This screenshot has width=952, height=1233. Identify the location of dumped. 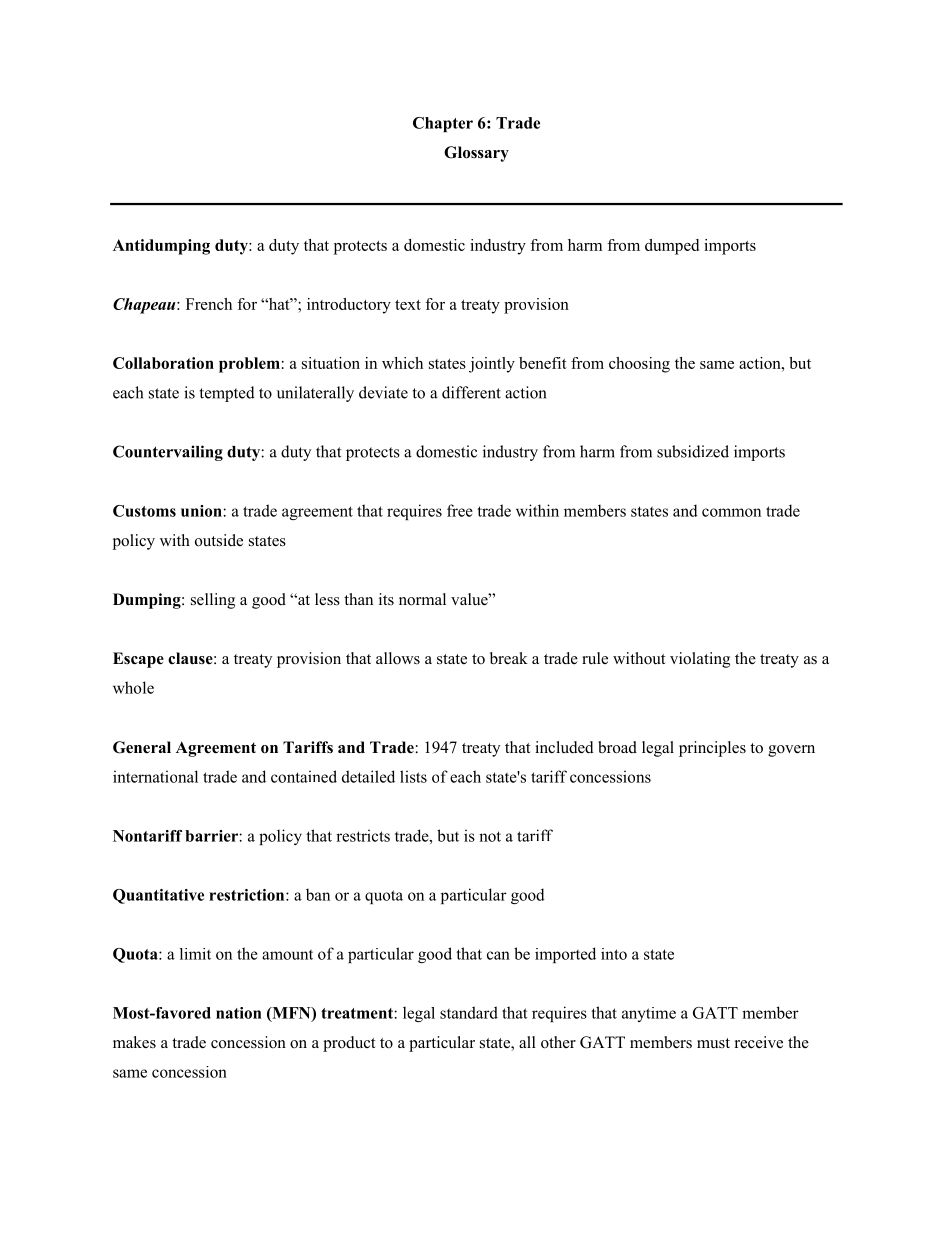
(672, 247).
